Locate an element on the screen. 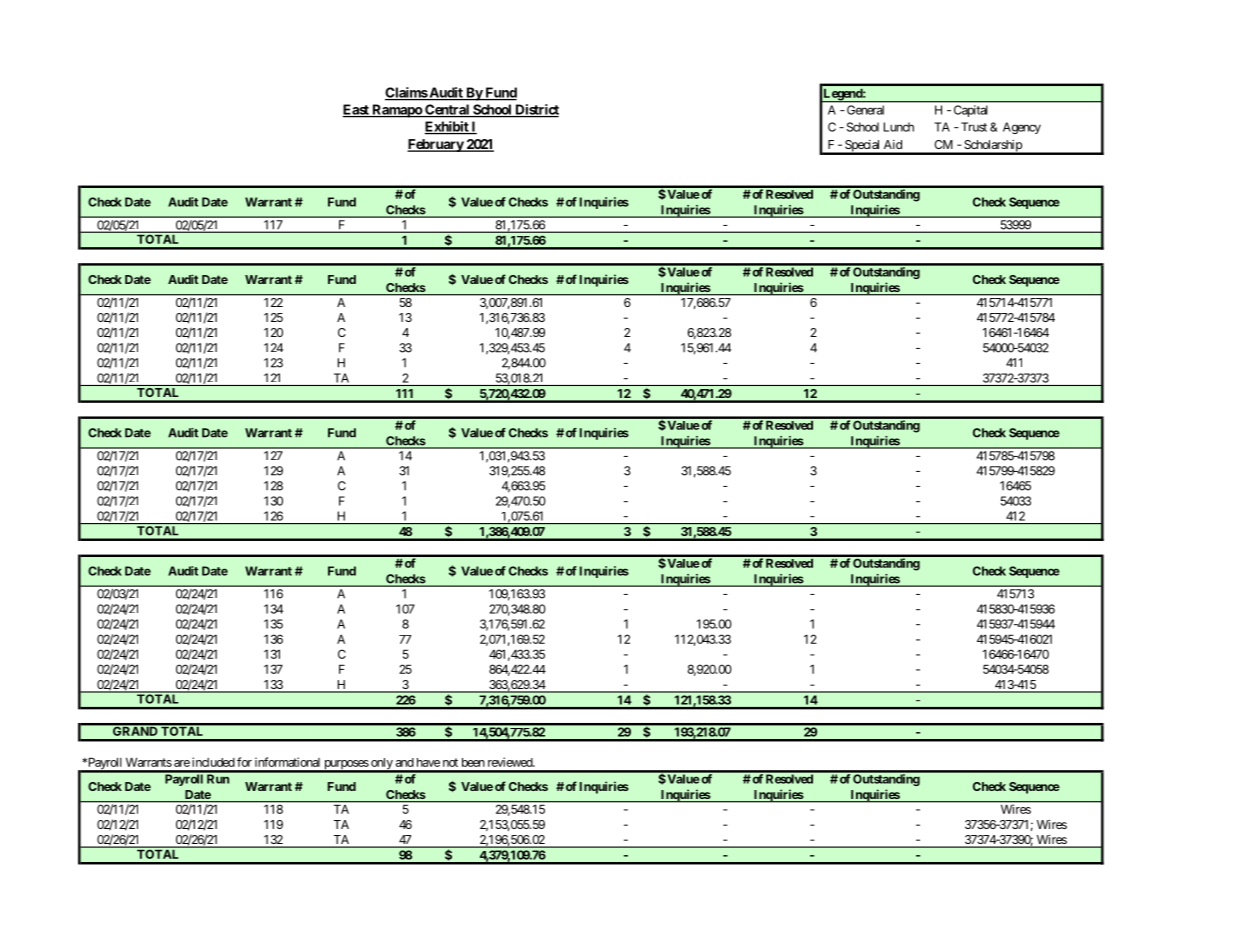  February is located at coordinates (436, 145).
